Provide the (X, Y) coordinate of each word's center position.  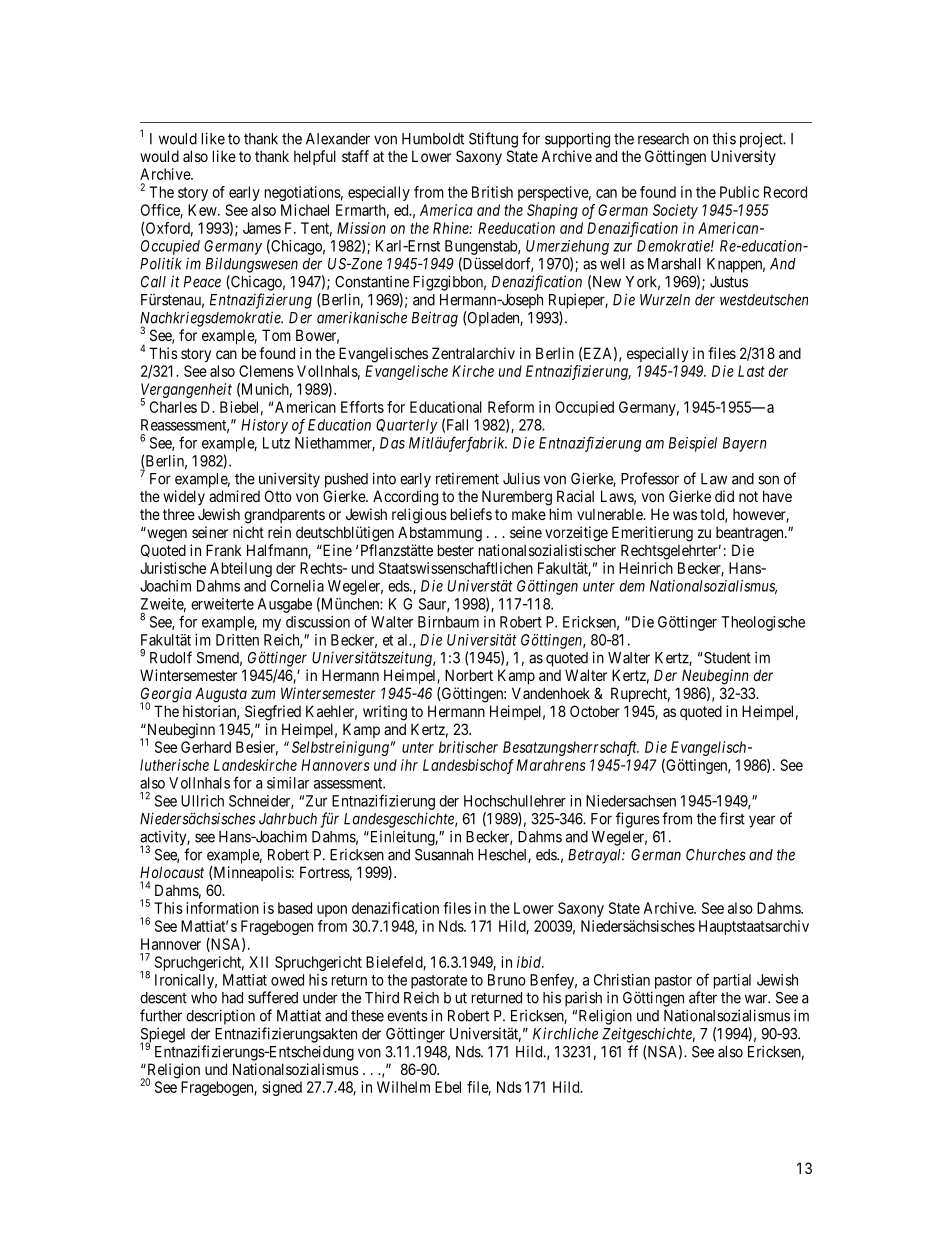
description (220, 1017)
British (492, 192)
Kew (203, 210)
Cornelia (297, 586)
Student (726, 658)
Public (739, 192)
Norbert (469, 675)
